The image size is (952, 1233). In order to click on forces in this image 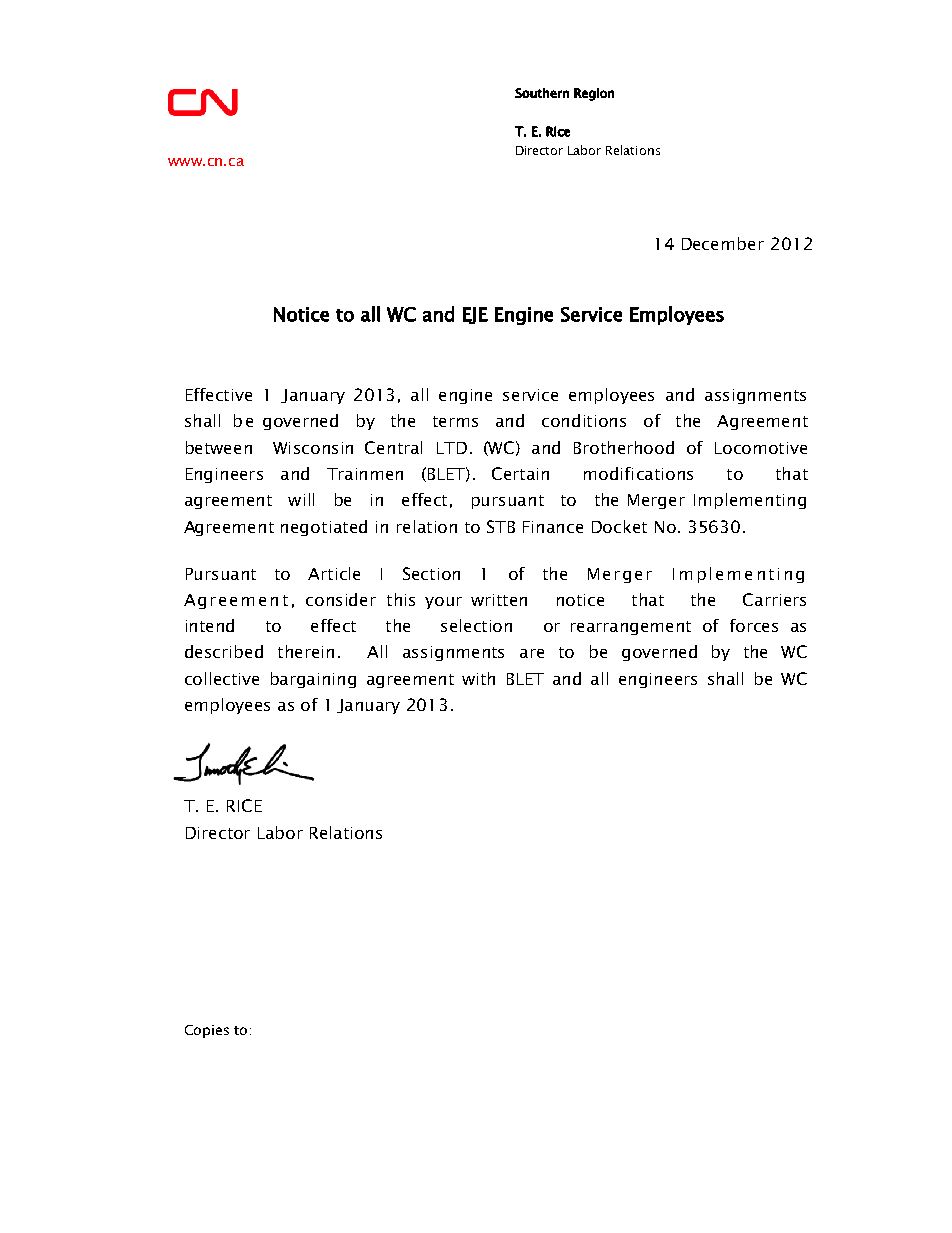, I will do `click(754, 625)`.
